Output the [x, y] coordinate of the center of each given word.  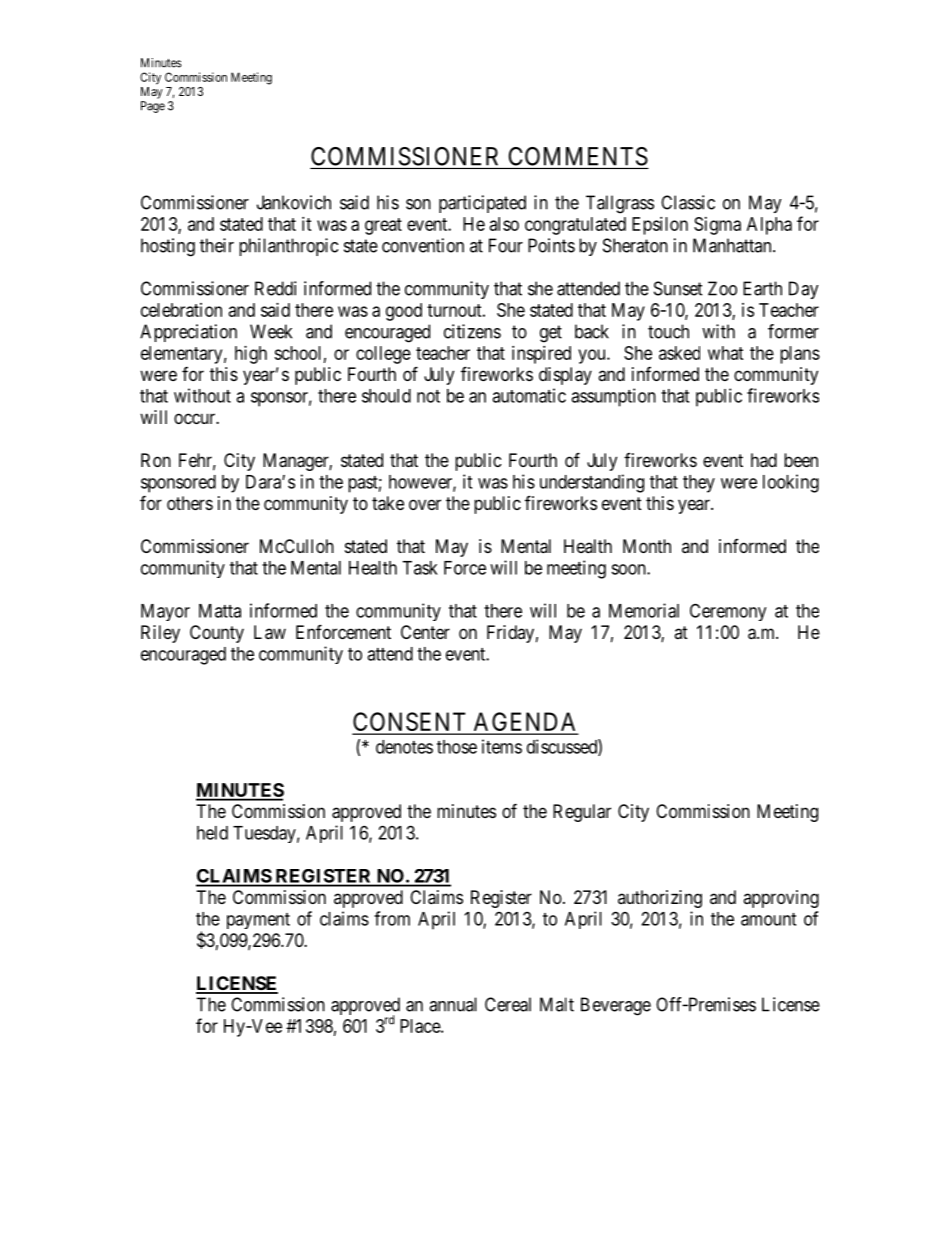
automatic [529, 395]
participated [482, 204]
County [217, 634]
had [764, 460]
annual [453, 1004]
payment [258, 921]
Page [153, 107]
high [251, 355]
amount [768, 919]
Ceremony [728, 612]
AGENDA [524, 723]
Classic [688, 202]
